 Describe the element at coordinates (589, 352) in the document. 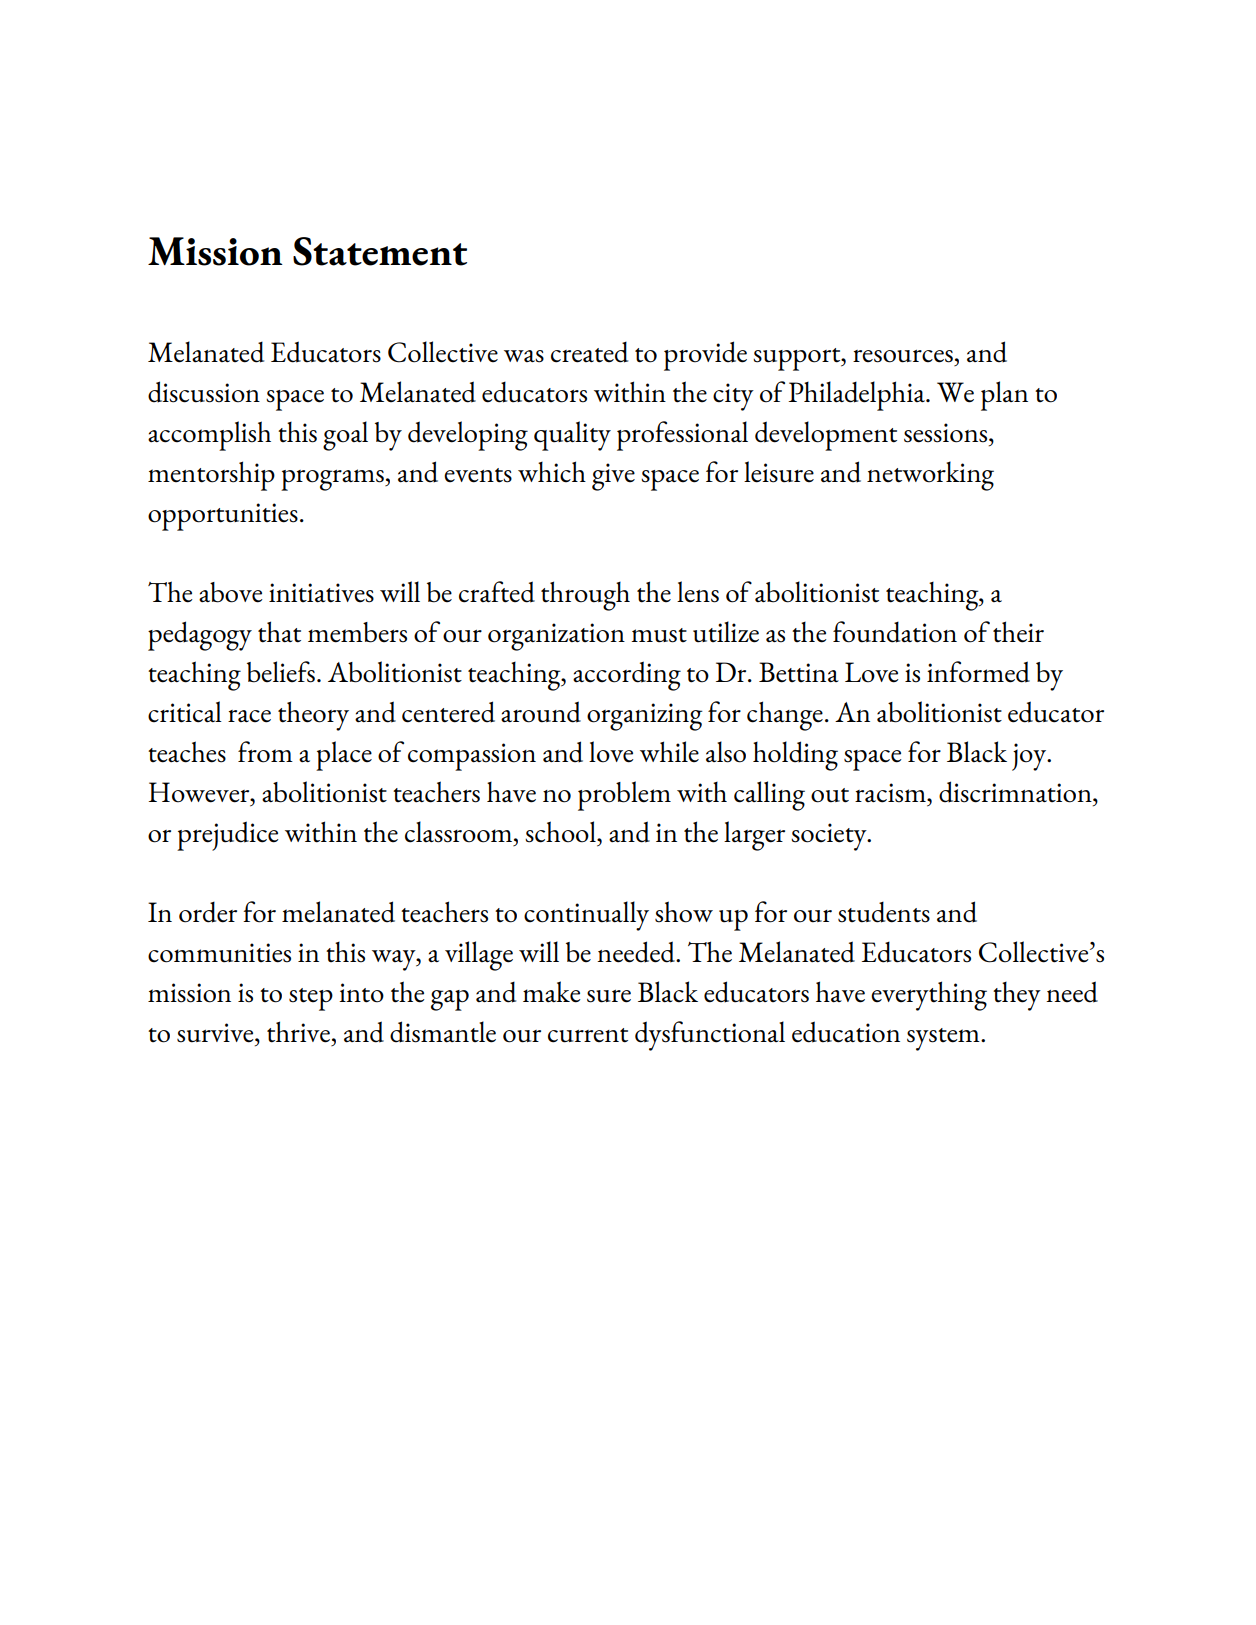

I see `created` at that location.
